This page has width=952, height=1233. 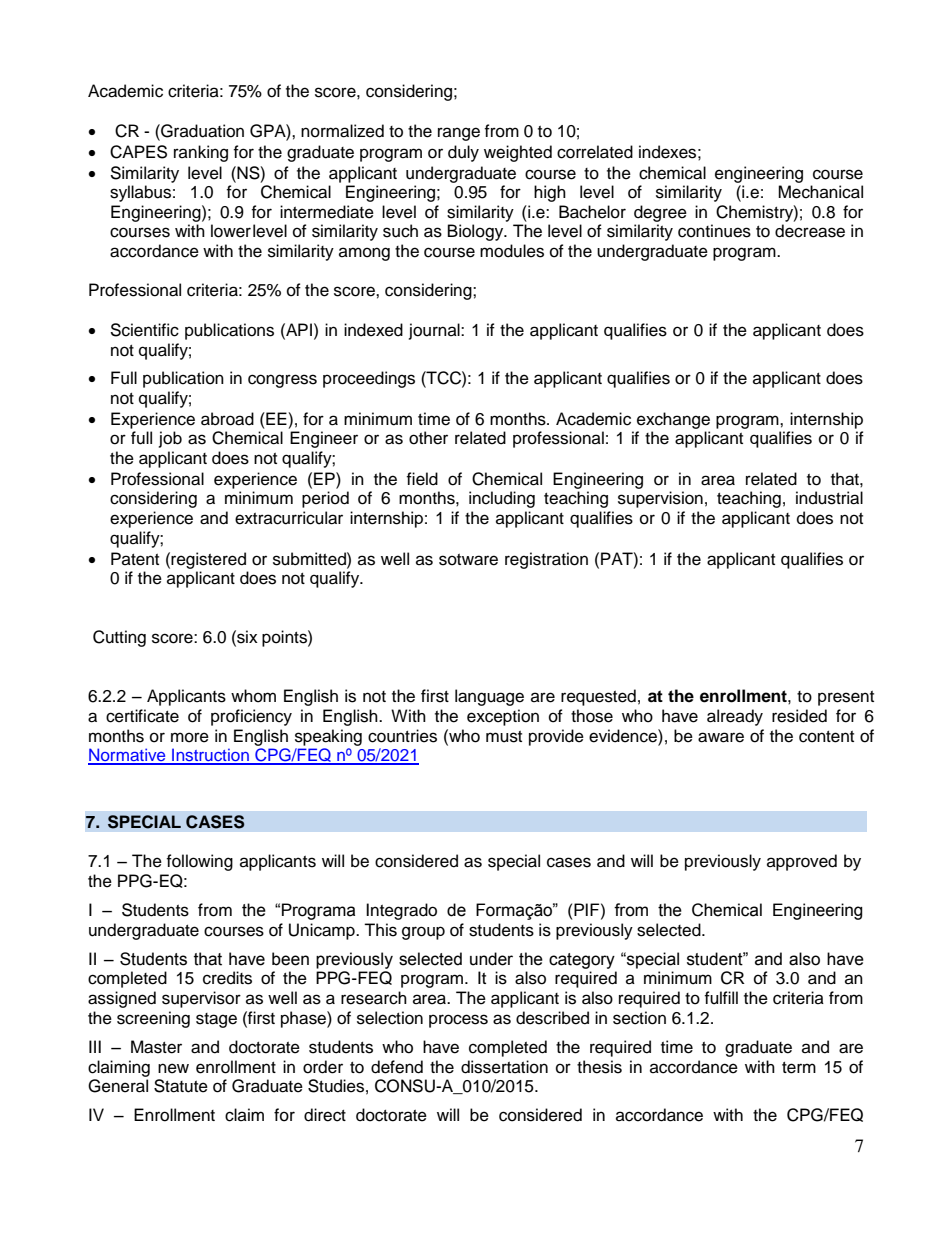 I want to click on Statute, so click(x=181, y=1086).
